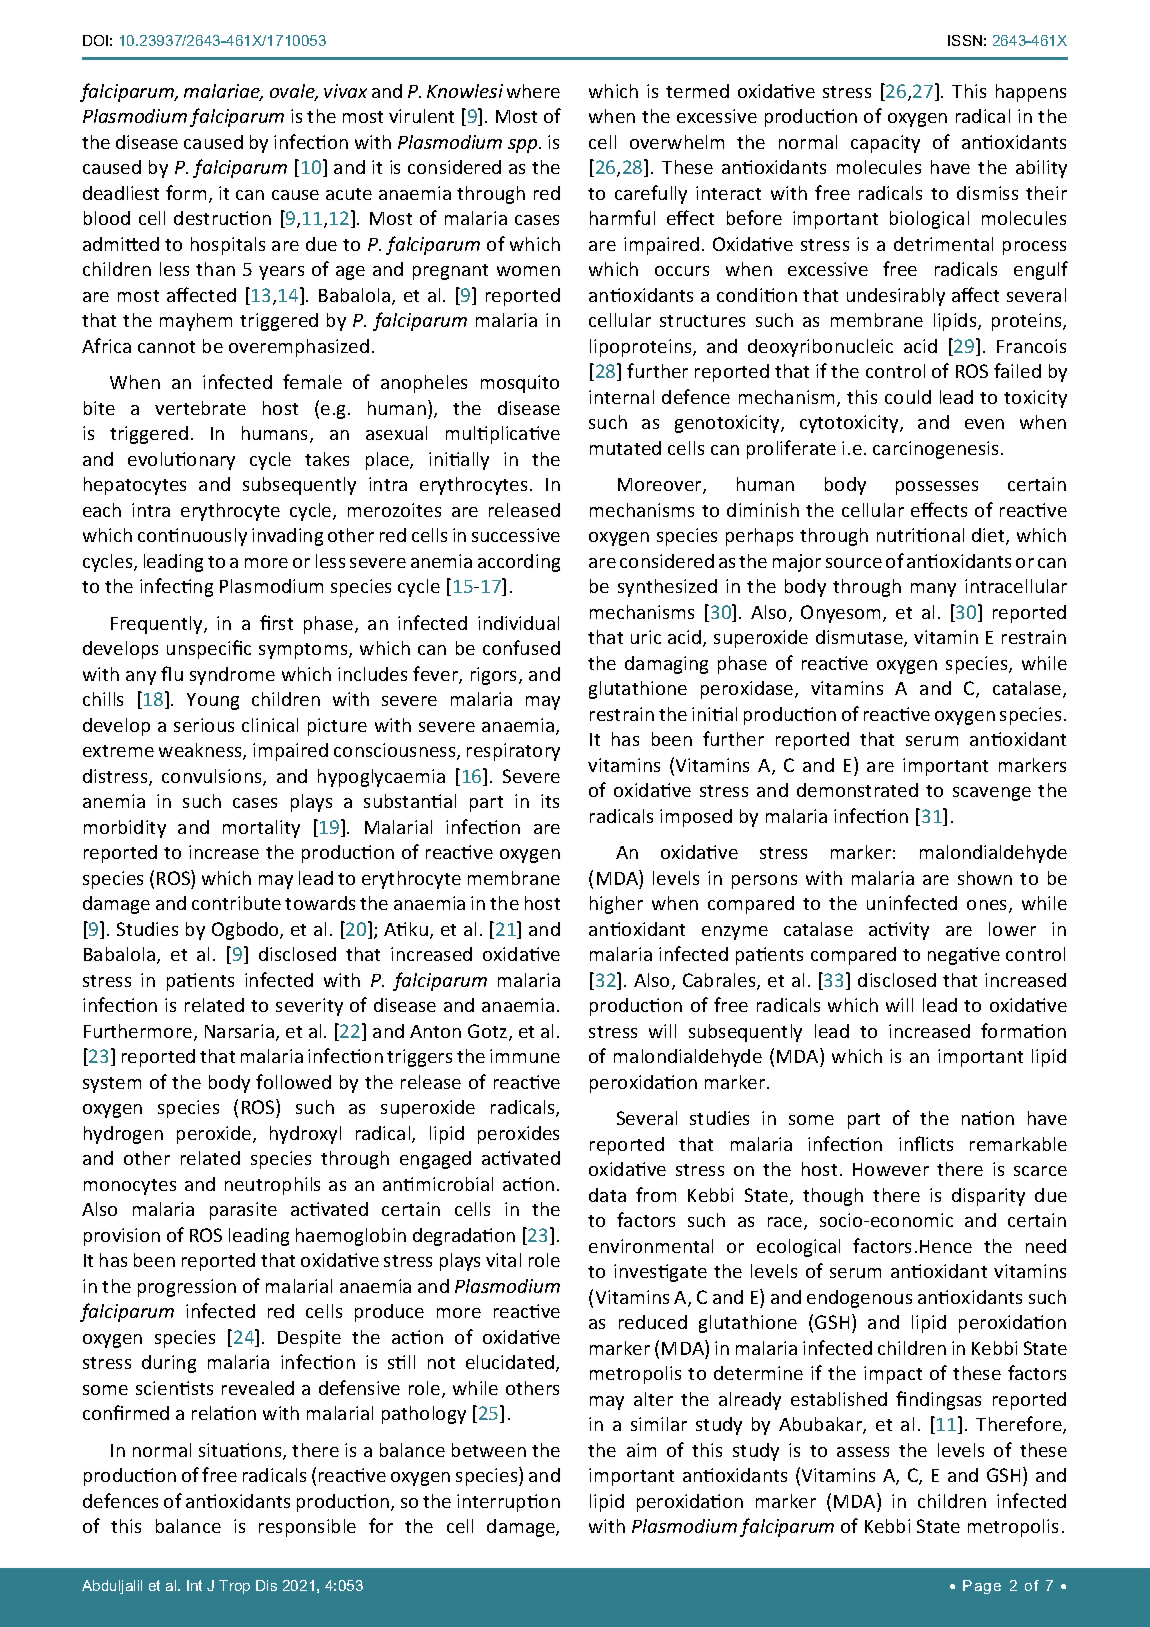 This screenshot has height=1627, width=1150. What do you see at coordinates (181, 461) in the screenshot?
I see `evolutionary` at bounding box center [181, 461].
